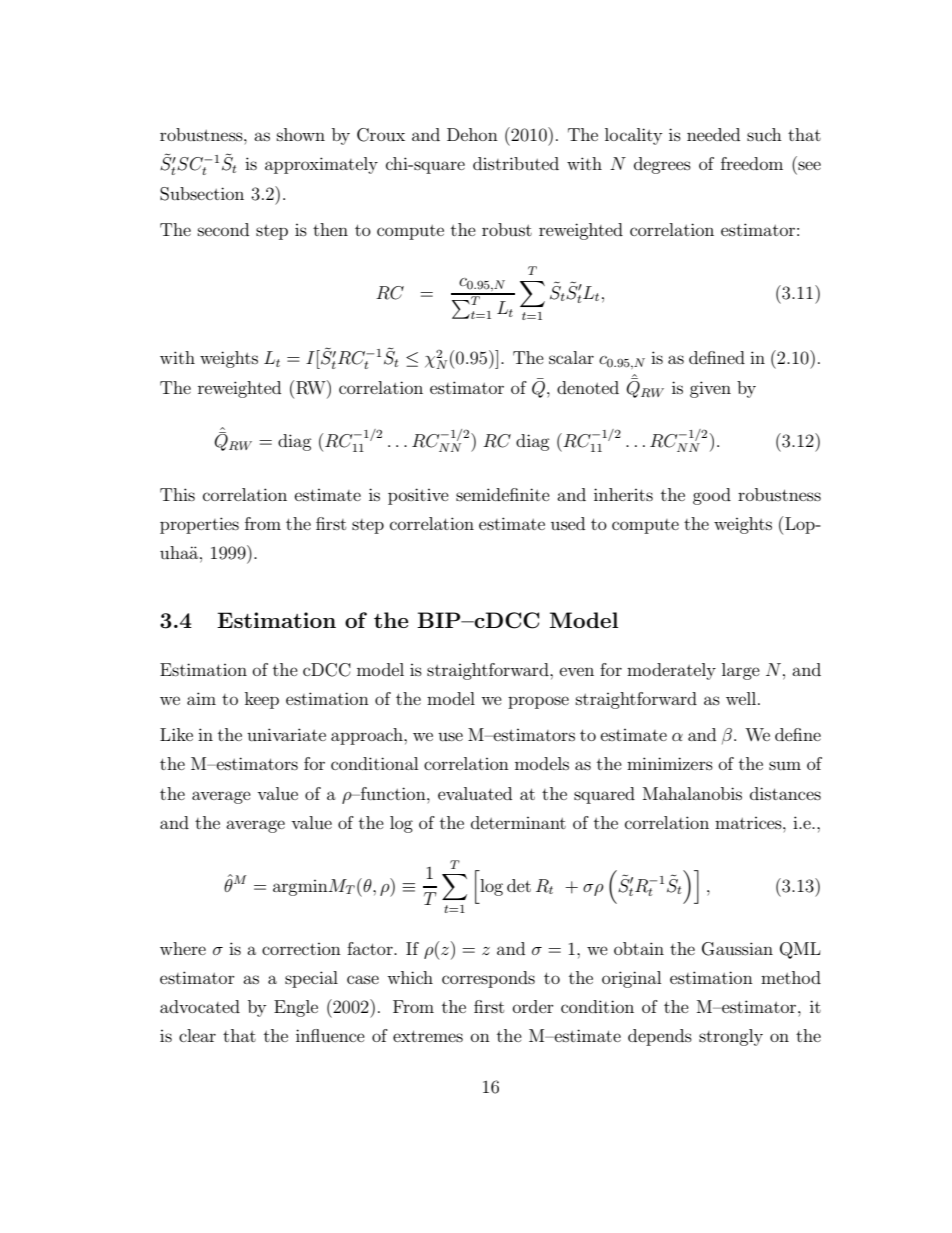 The width and height of the screenshot is (952, 1233). I want to click on order, so click(533, 1006).
